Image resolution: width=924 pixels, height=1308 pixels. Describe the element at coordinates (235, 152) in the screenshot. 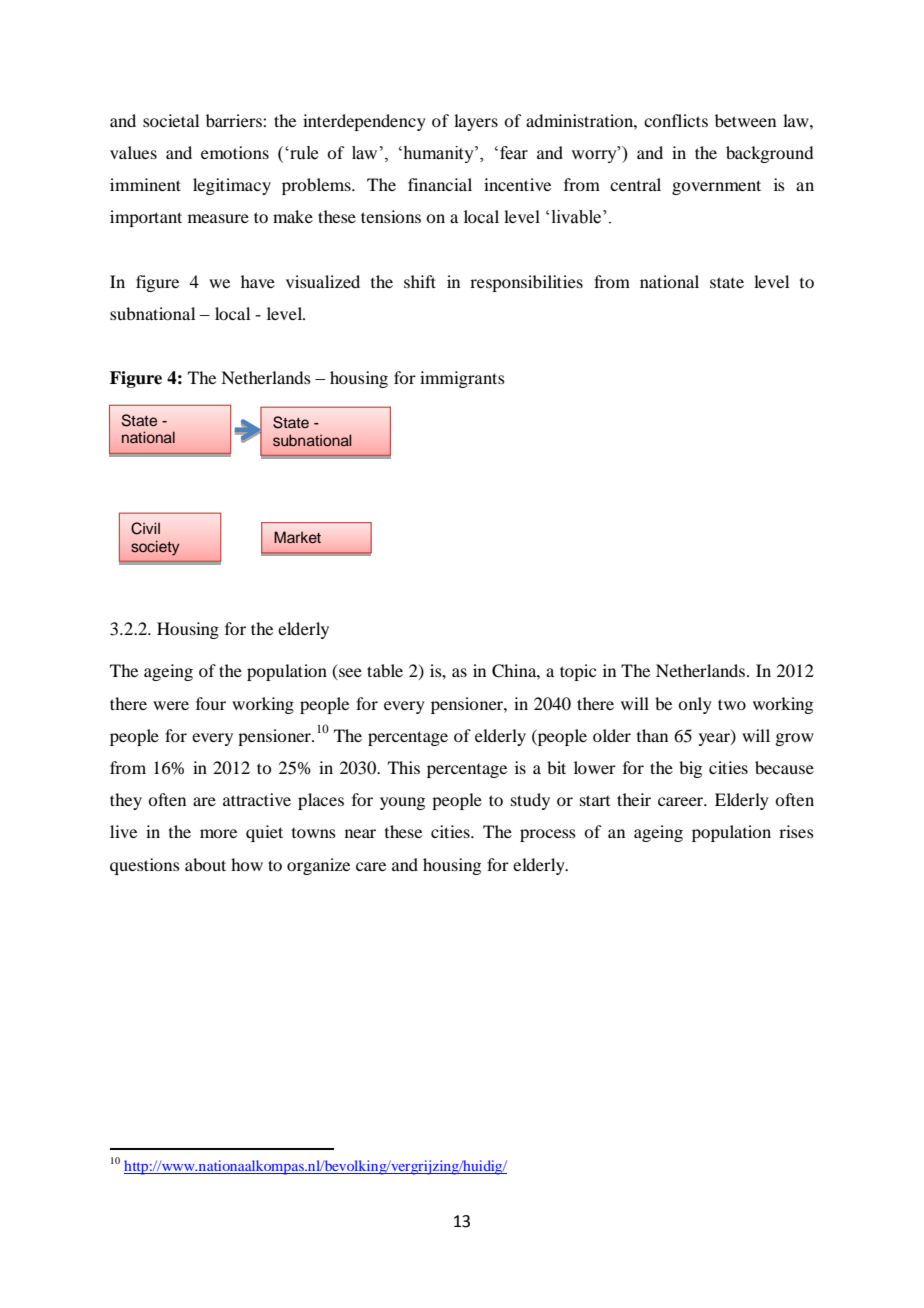

I see `emotions` at that location.
